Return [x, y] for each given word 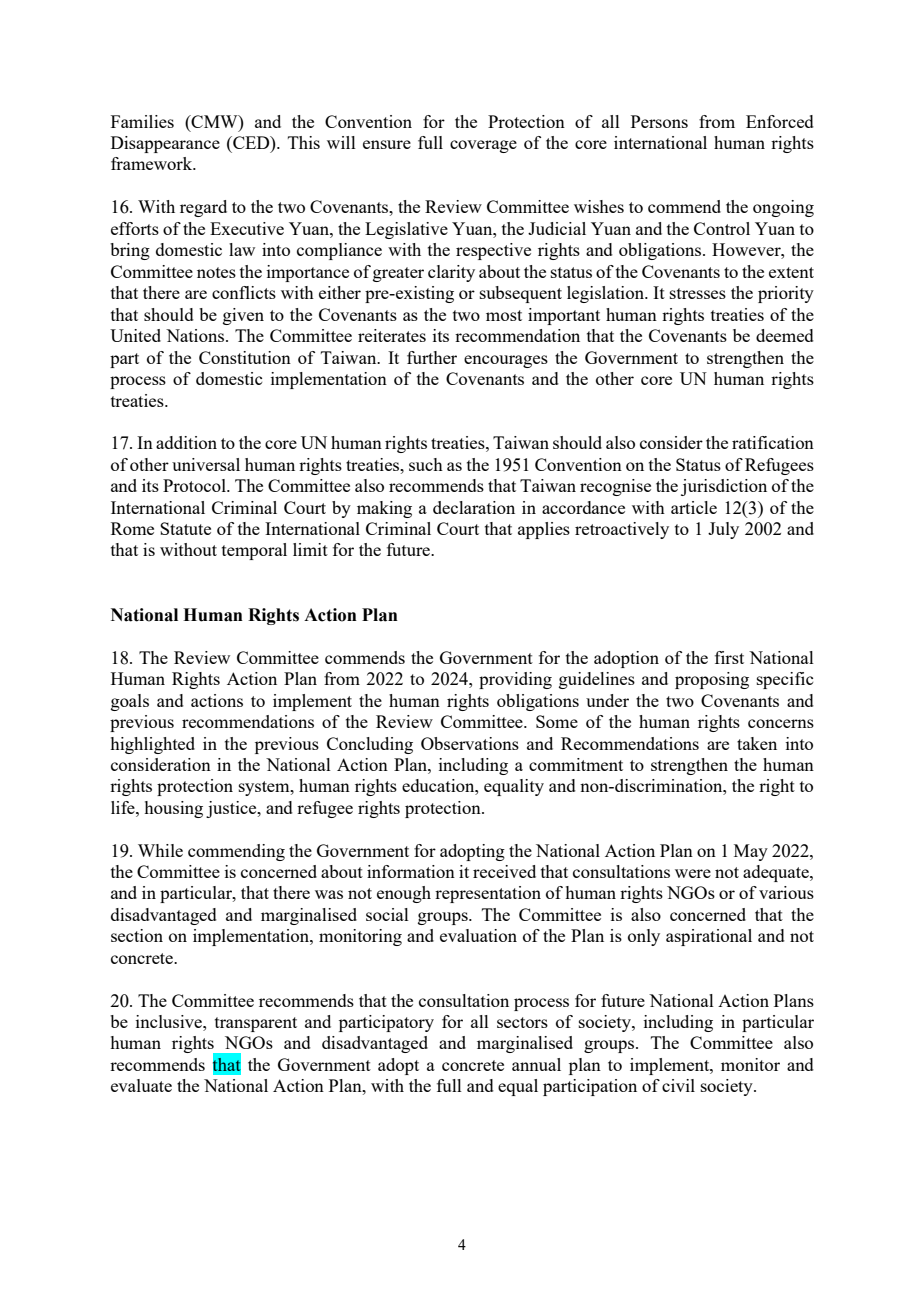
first [729, 657]
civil [678, 1085]
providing [515, 680]
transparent [256, 1024]
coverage [483, 146]
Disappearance [165, 144]
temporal [254, 551]
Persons [659, 121]
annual [536, 1064]
